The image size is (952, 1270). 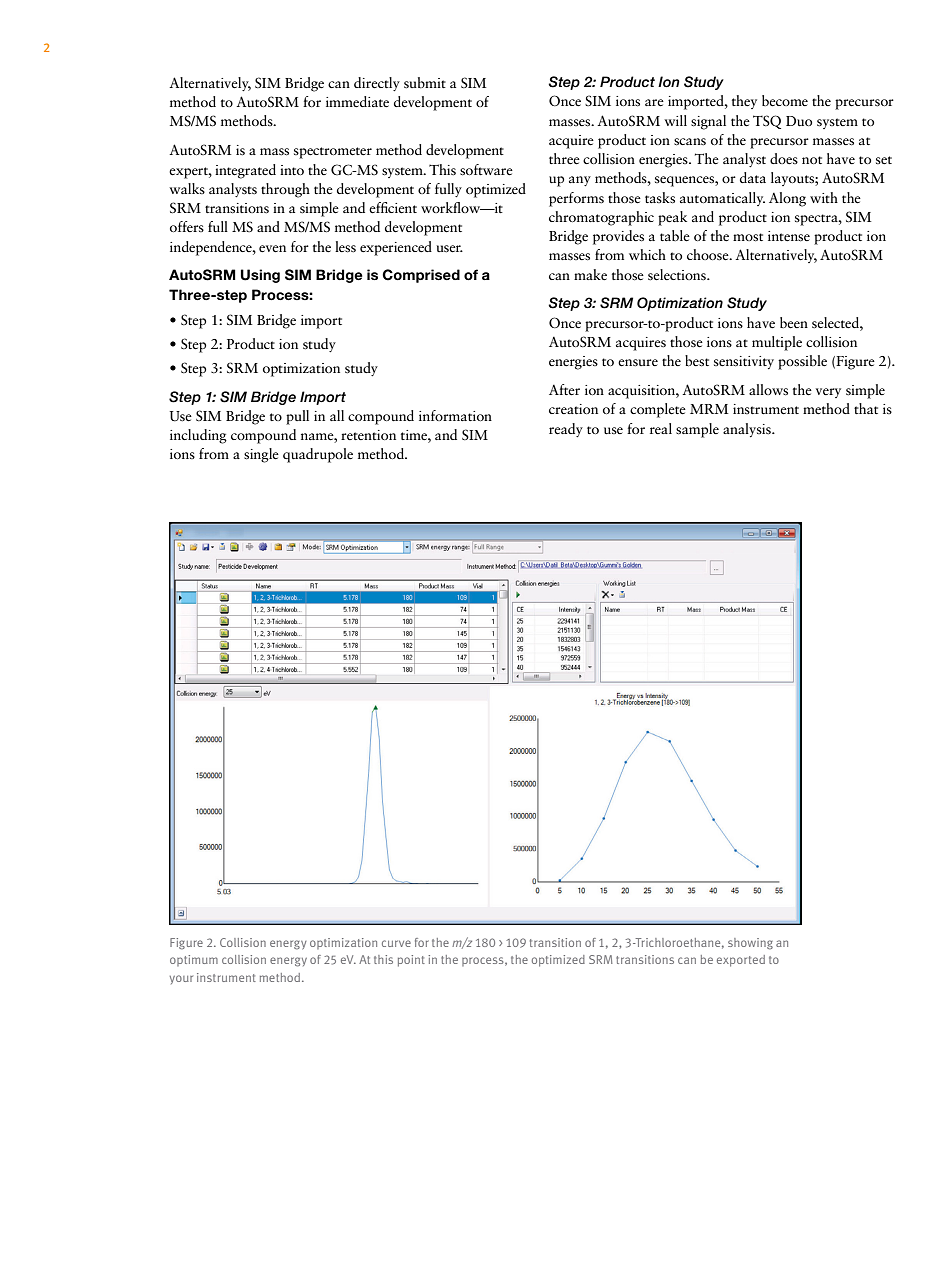 What do you see at coordinates (741, 961) in the document?
I see `exported` at bounding box center [741, 961].
